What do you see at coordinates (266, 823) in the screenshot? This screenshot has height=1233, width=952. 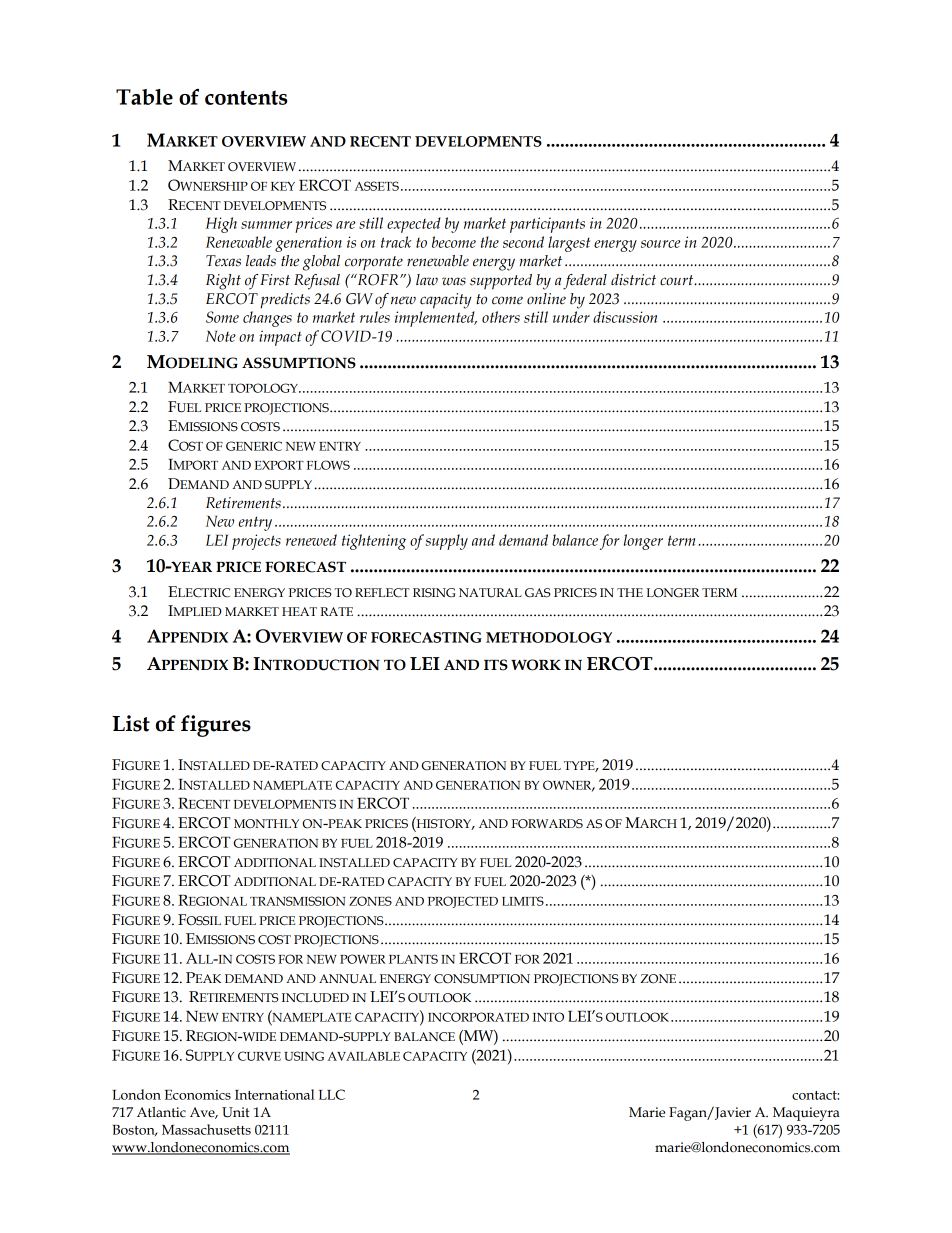 I see `MONTHLY` at bounding box center [266, 823].
